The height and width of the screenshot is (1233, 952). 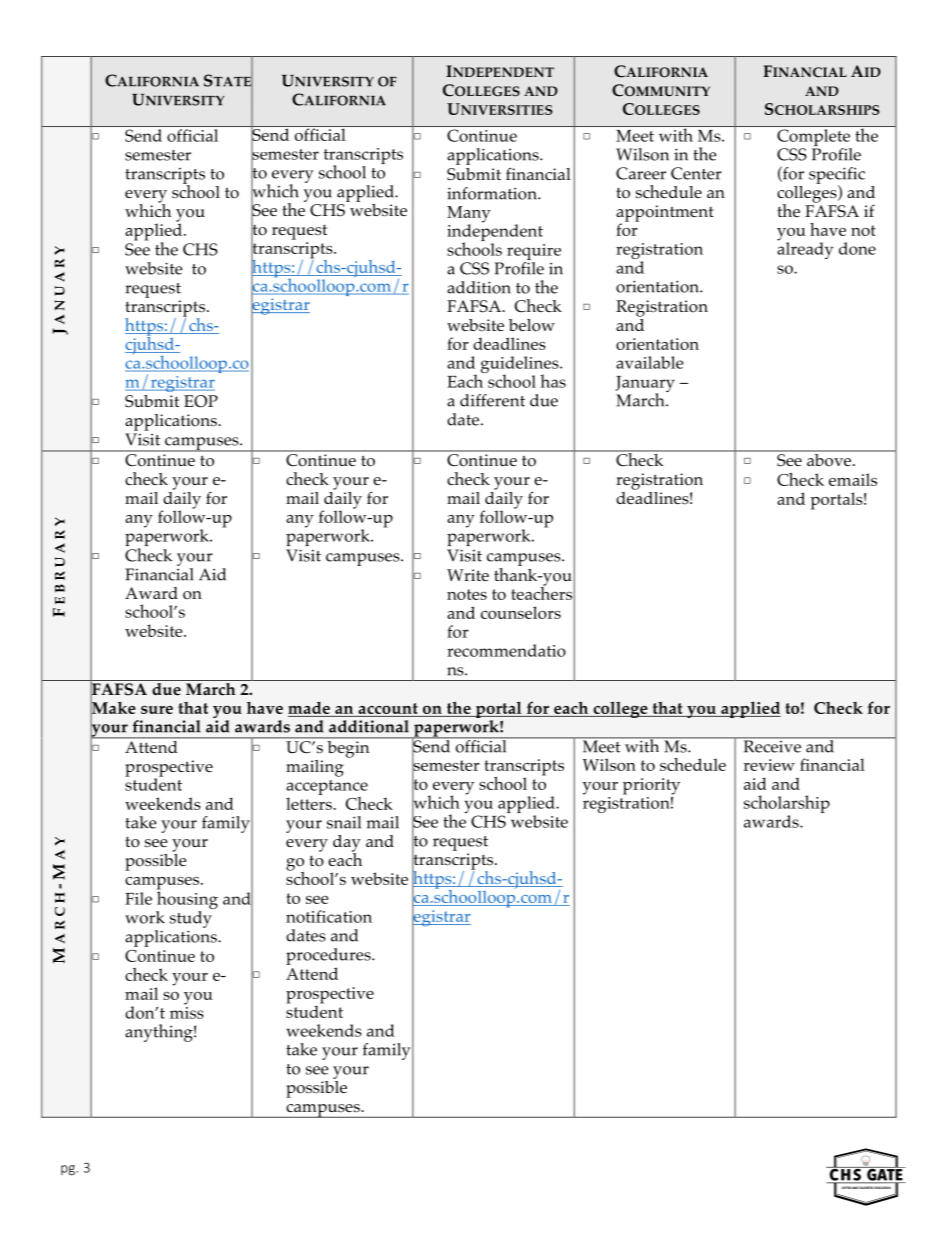 What do you see at coordinates (309, 708) in the screenshot?
I see `made` at bounding box center [309, 708].
